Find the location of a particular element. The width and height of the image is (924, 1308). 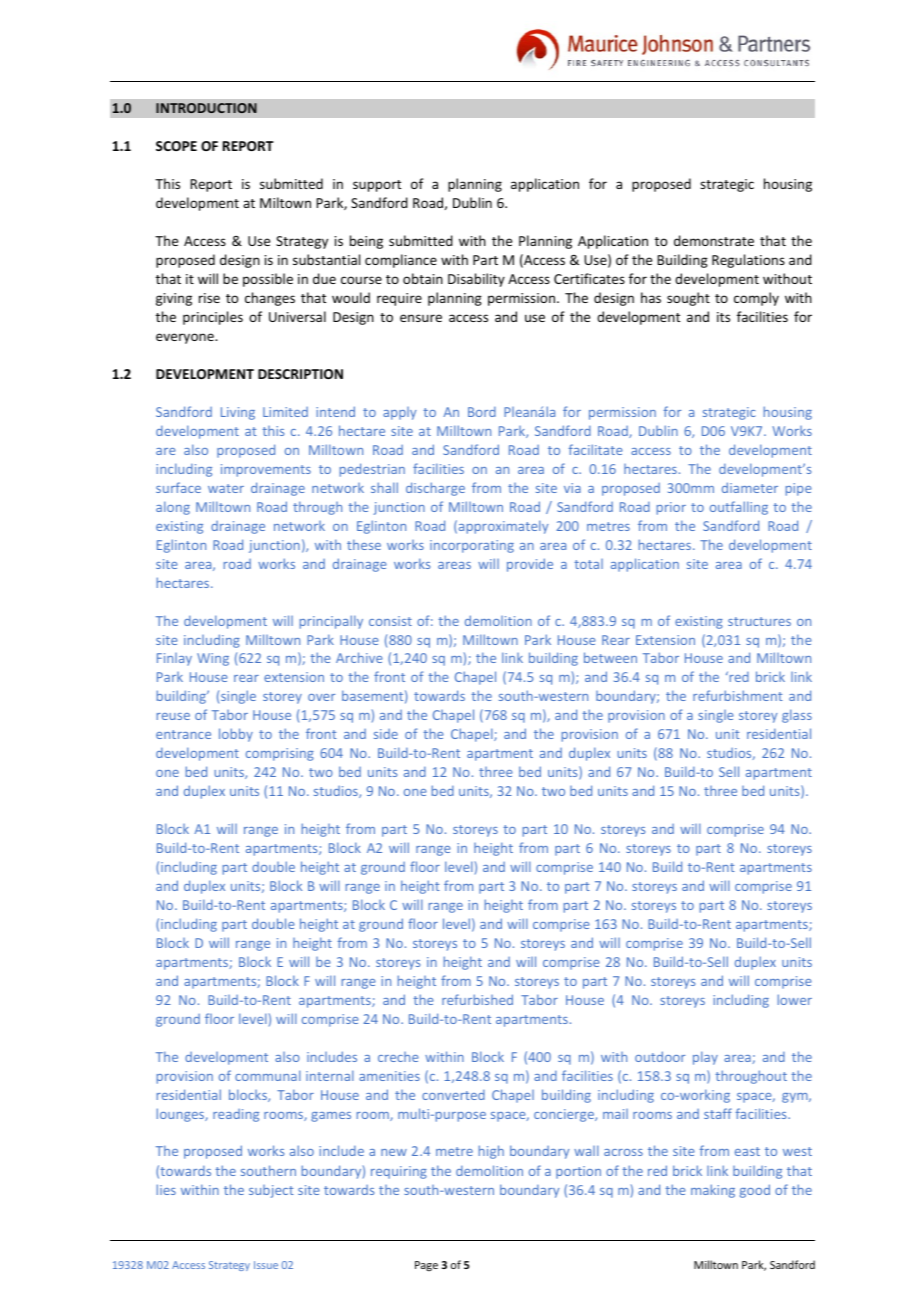

demonstrate is located at coordinates (714, 240).
